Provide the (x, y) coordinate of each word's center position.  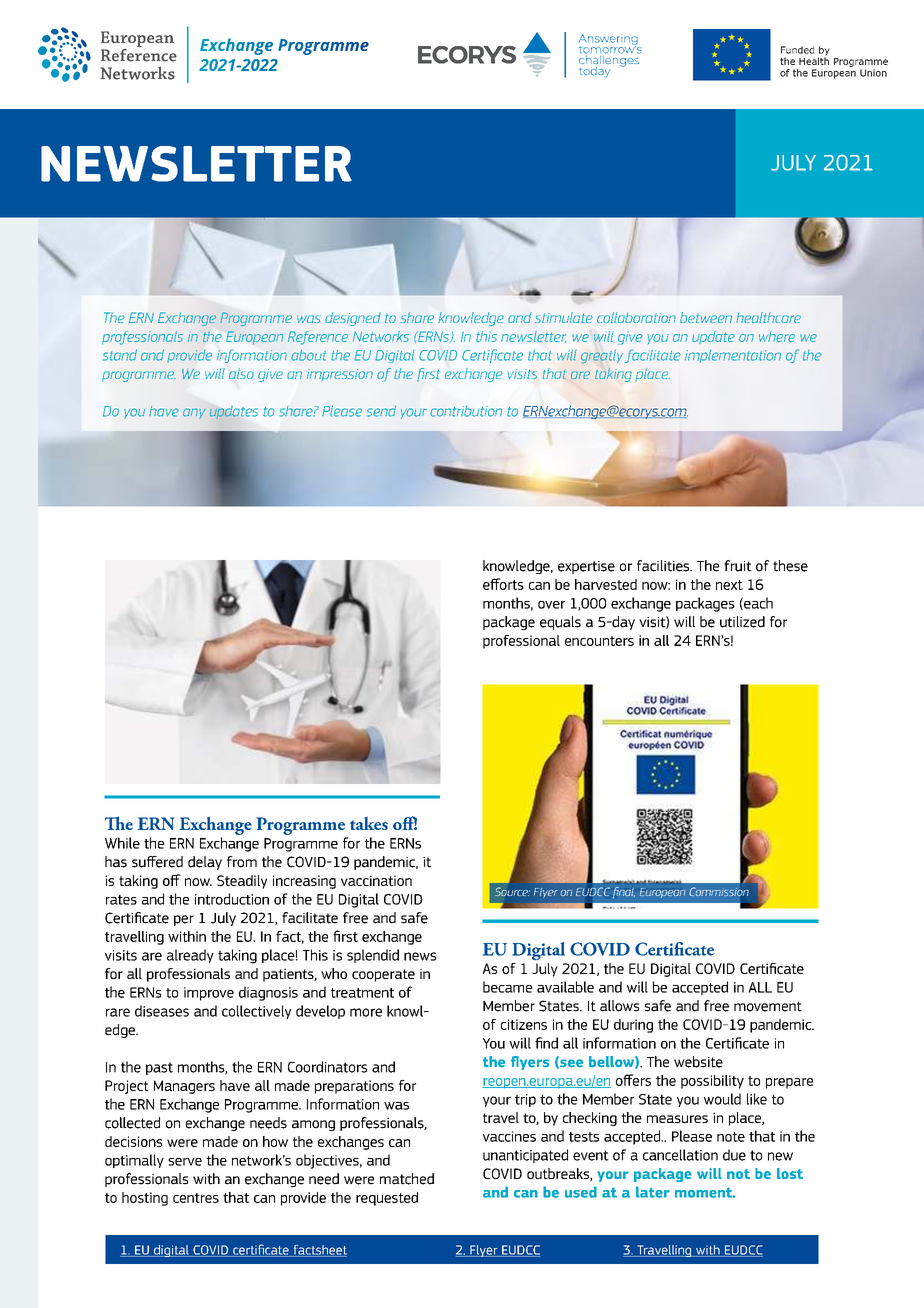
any (194, 413)
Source (512, 891)
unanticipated (525, 1156)
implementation (733, 356)
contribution (466, 411)
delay (205, 863)
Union (873, 73)
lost (790, 1173)
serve (185, 1162)
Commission (719, 893)
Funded (797, 50)
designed (353, 319)
